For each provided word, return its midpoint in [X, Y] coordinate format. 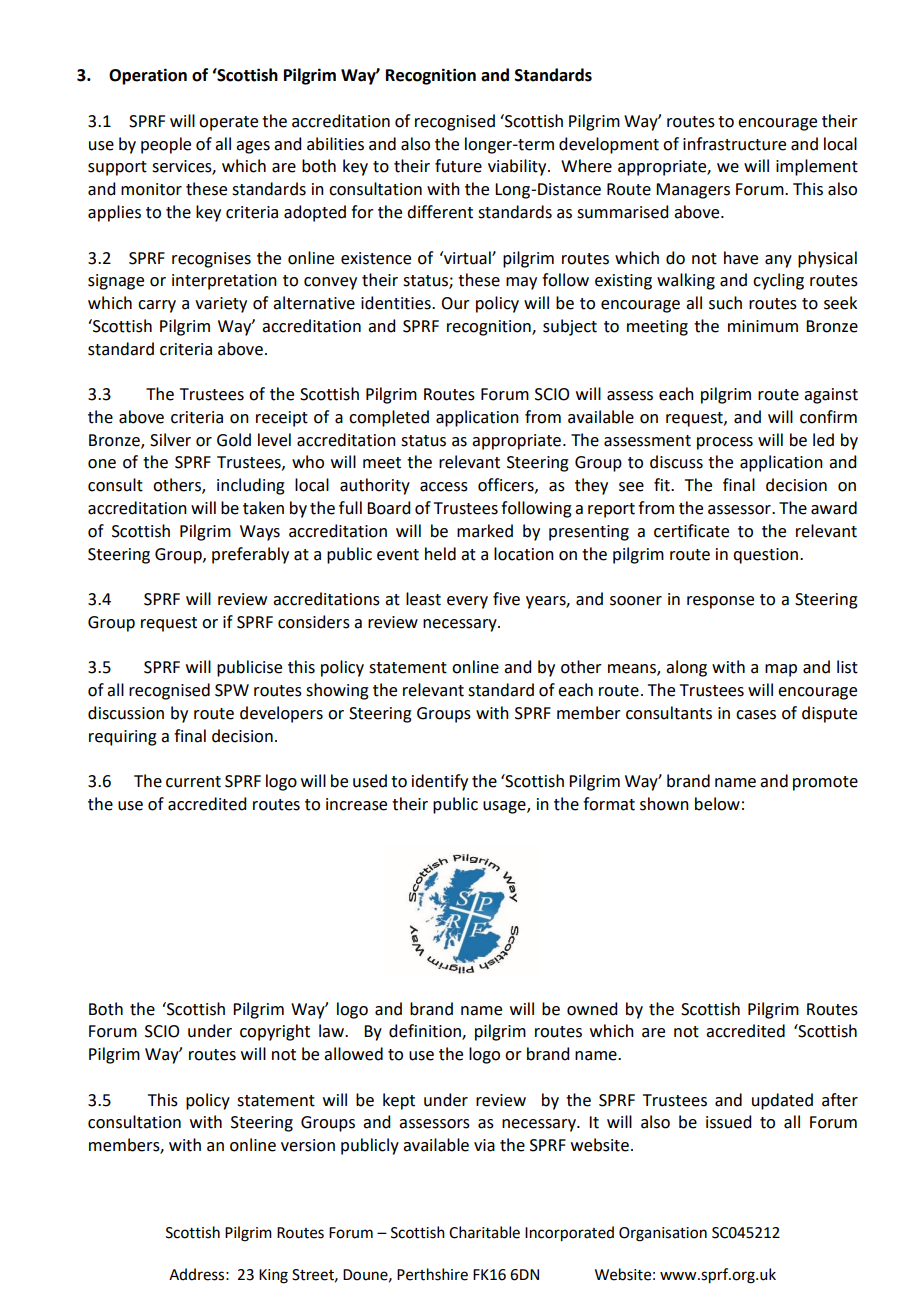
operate [228, 123]
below [717, 804]
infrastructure [734, 144]
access [444, 487]
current [193, 782]
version [308, 1145]
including [251, 486]
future [458, 166]
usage [505, 807]
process [725, 443]
